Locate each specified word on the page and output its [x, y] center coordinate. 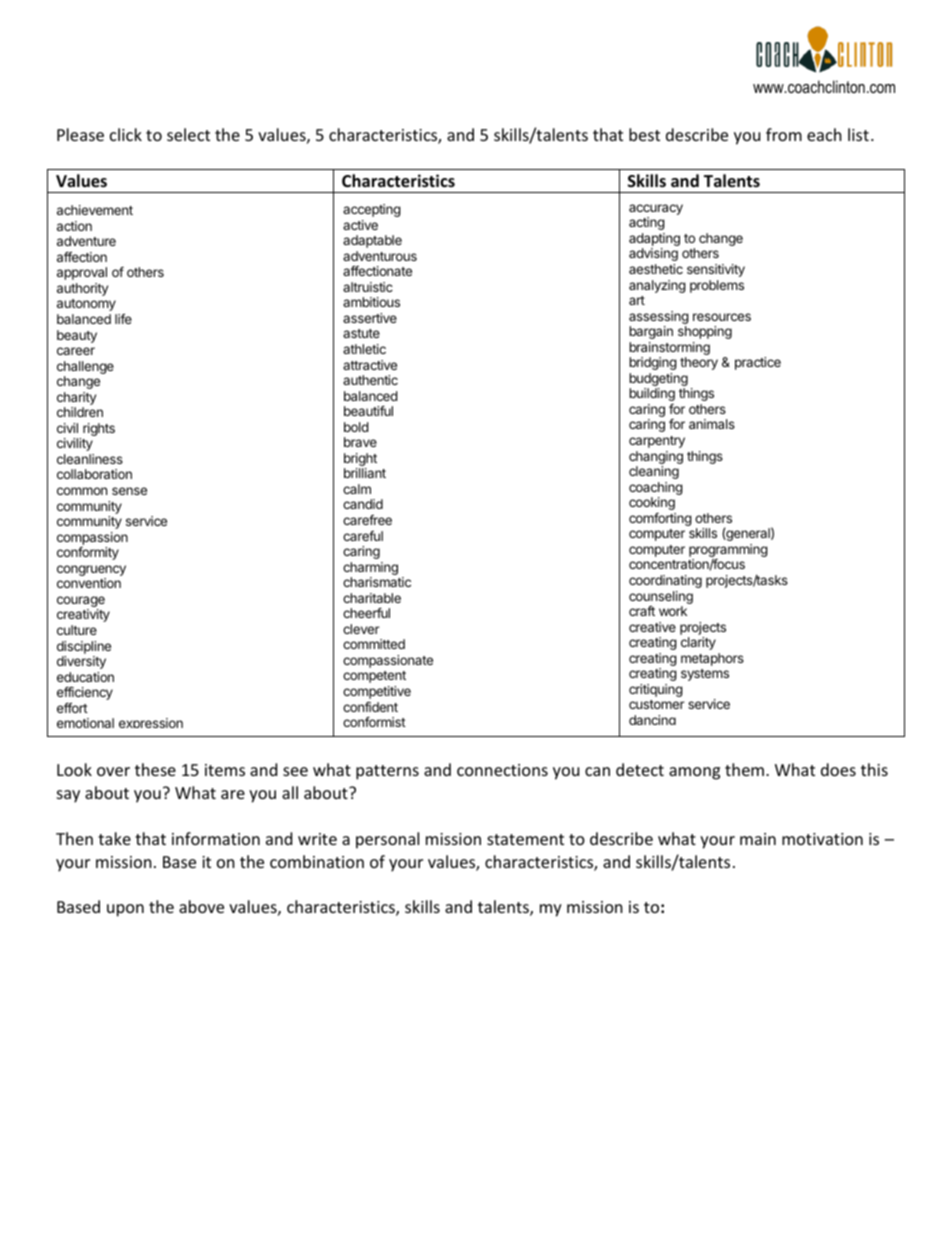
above [201, 906]
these [155, 769]
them [746, 769]
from [784, 134]
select [188, 134]
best [644, 134]
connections [502, 770]
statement [525, 839]
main [758, 839]
